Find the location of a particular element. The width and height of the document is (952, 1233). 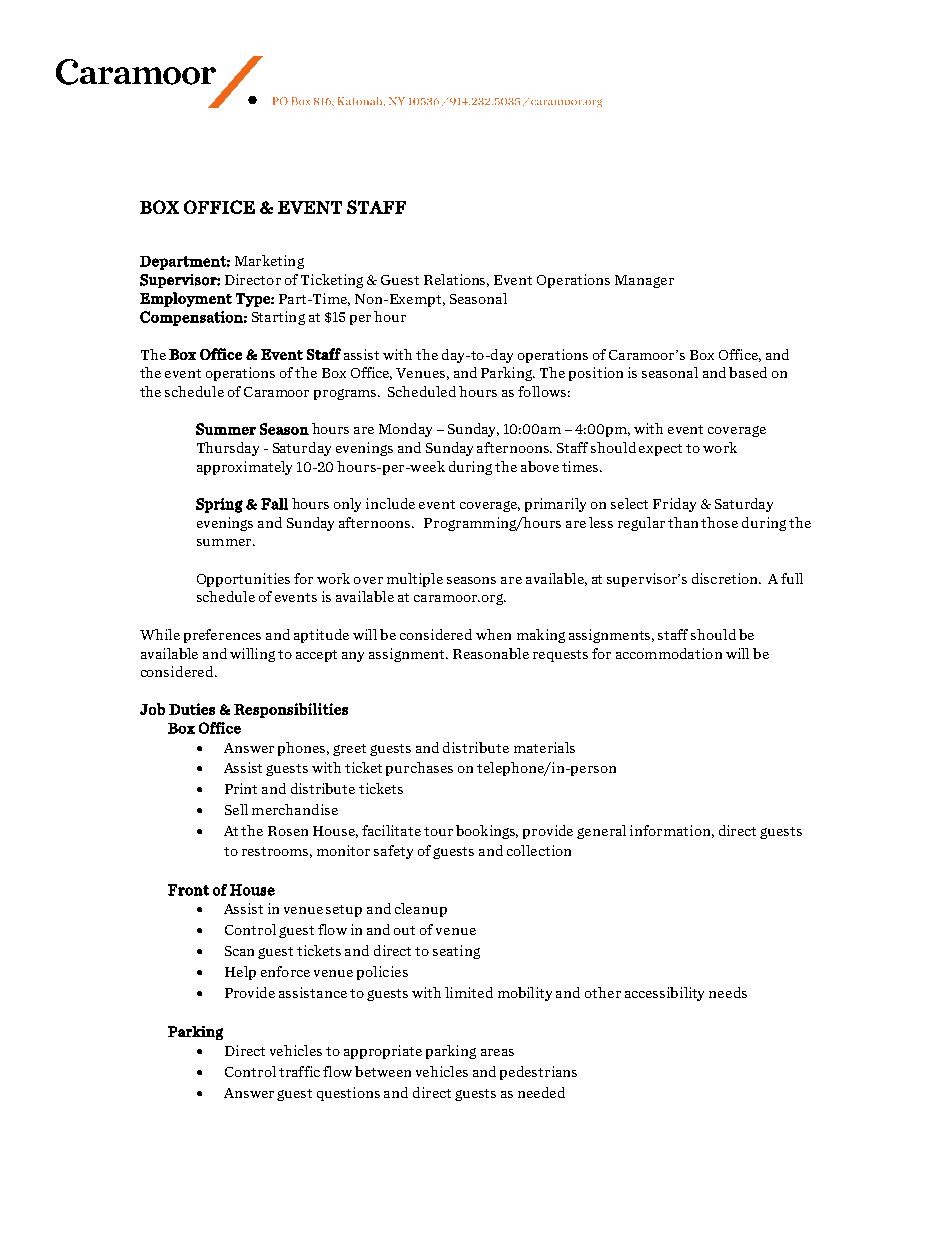

multiple is located at coordinates (415, 580).
